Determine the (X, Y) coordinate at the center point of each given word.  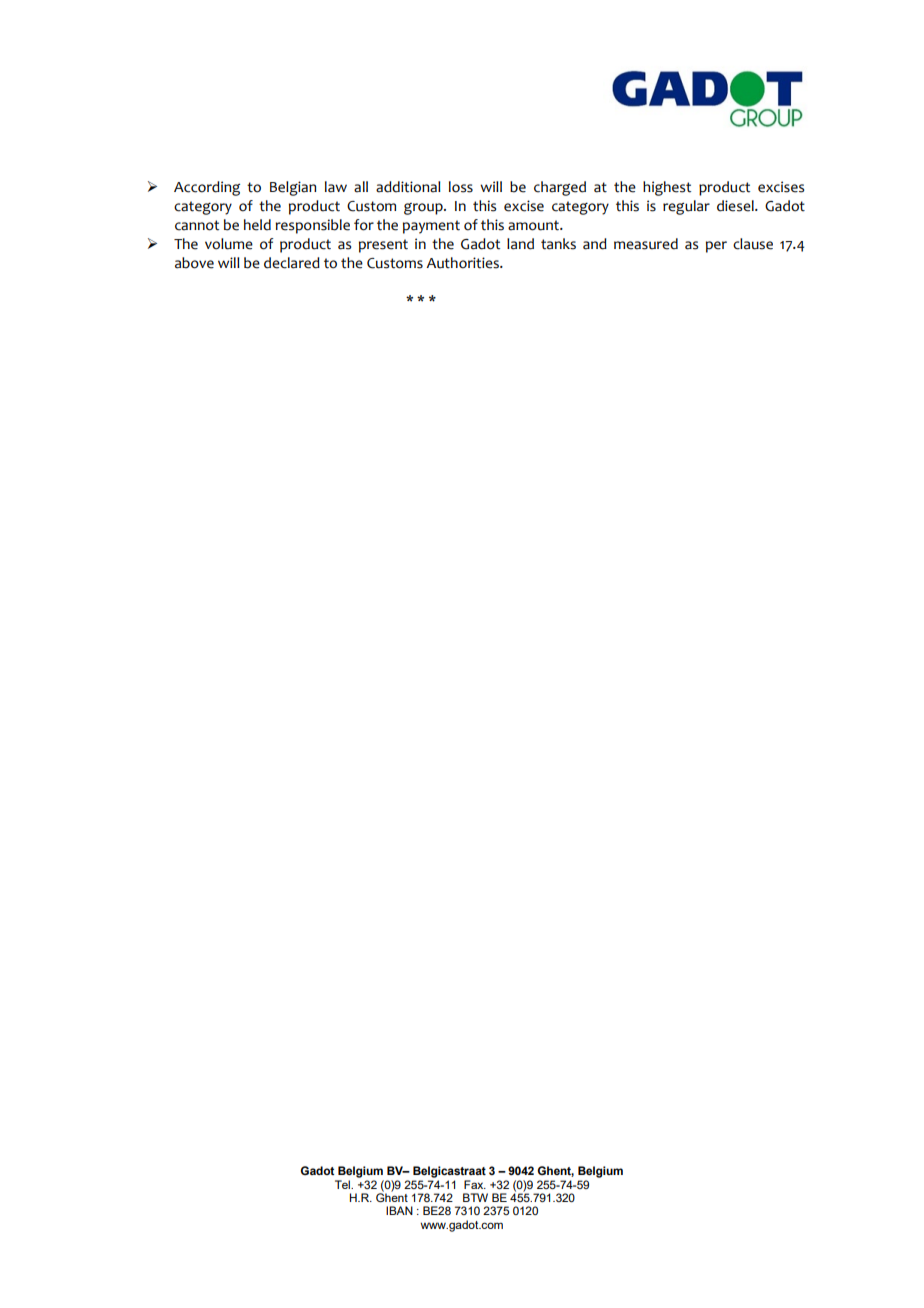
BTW (475, 1197)
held (257, 225)
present (383, 246)
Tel (344, 1184)
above (194, 263)
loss (461, 187)
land (520, 244)
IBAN (399, 1210)
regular (686, 207)
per (716, 247)
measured (646, 244)
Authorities (463, 263)
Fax (475, 1184)
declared (292, 263)
